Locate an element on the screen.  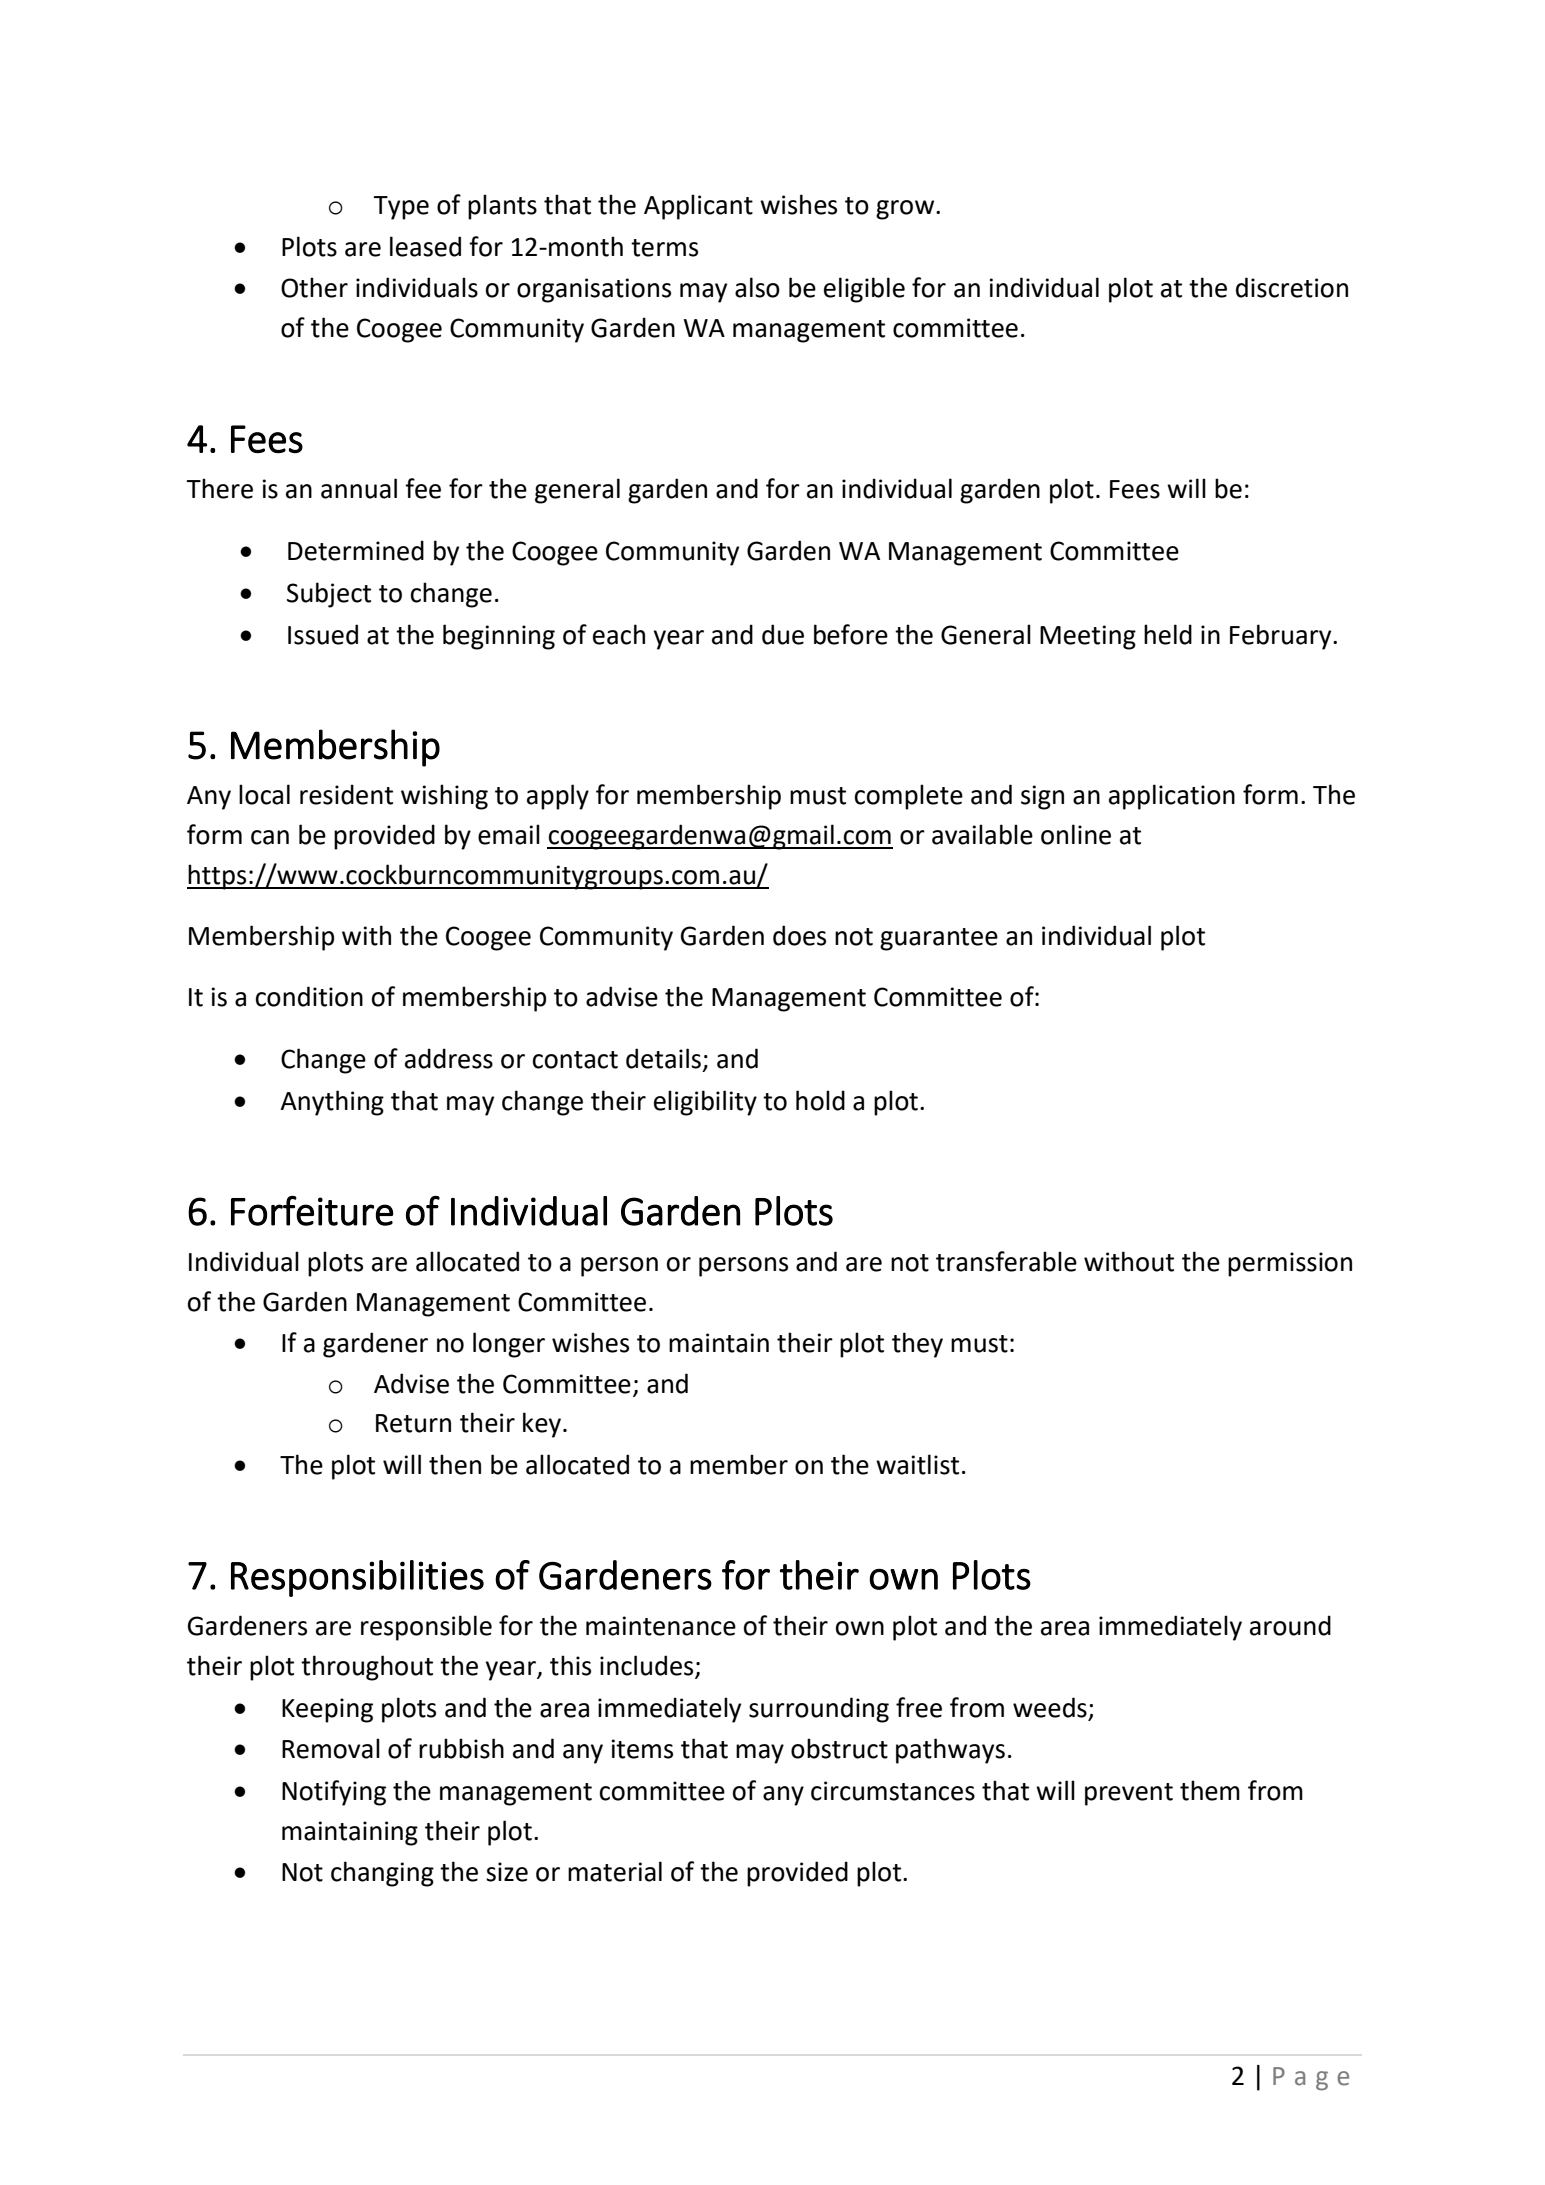
complete is located at coordinates (909, 797).
